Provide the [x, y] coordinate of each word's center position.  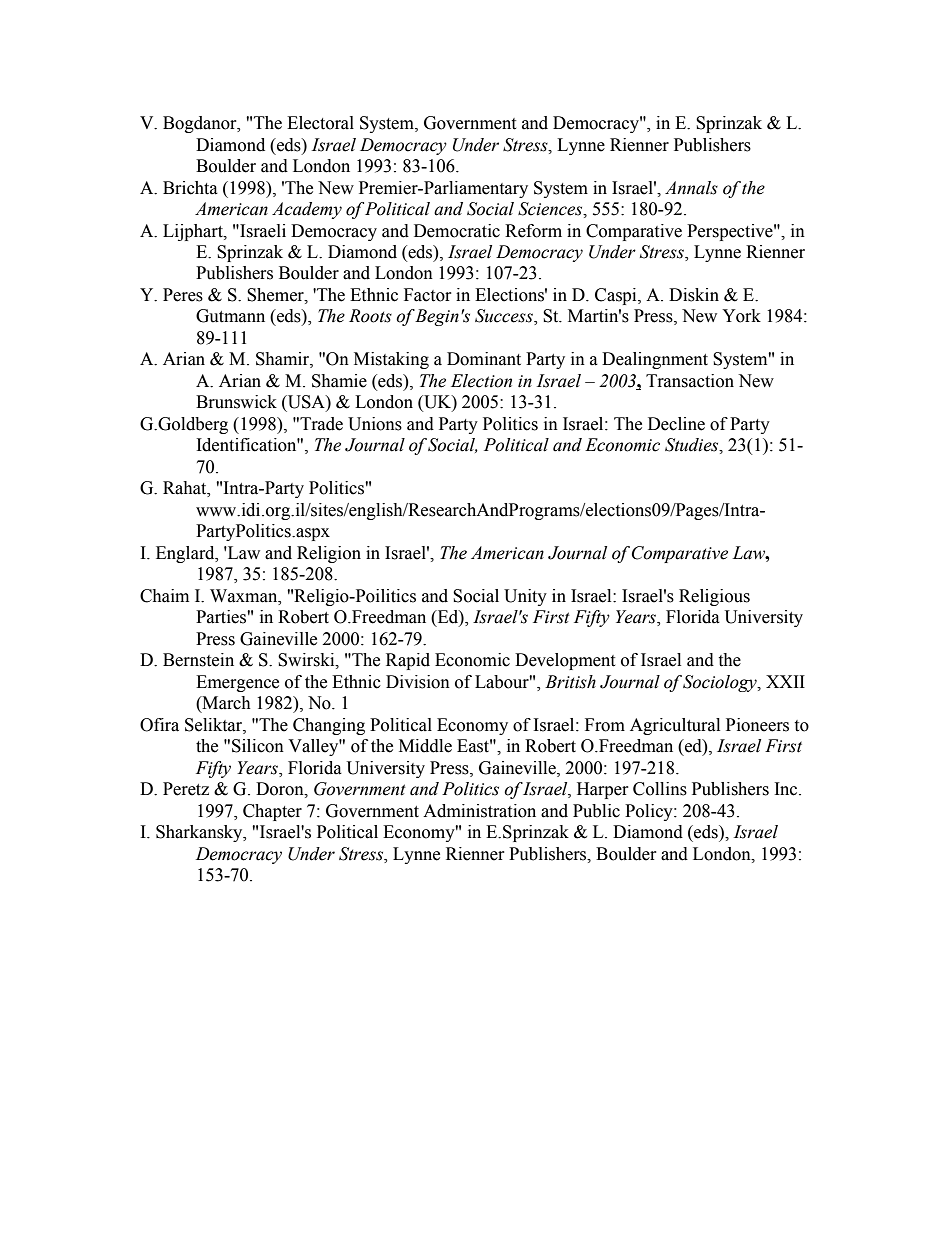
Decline [676, 424]
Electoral [320, 123]
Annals [691, 188]
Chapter [272, 812]
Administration [479, 811]
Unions [375, 424]
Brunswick [236, 402]
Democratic [457, 231]
